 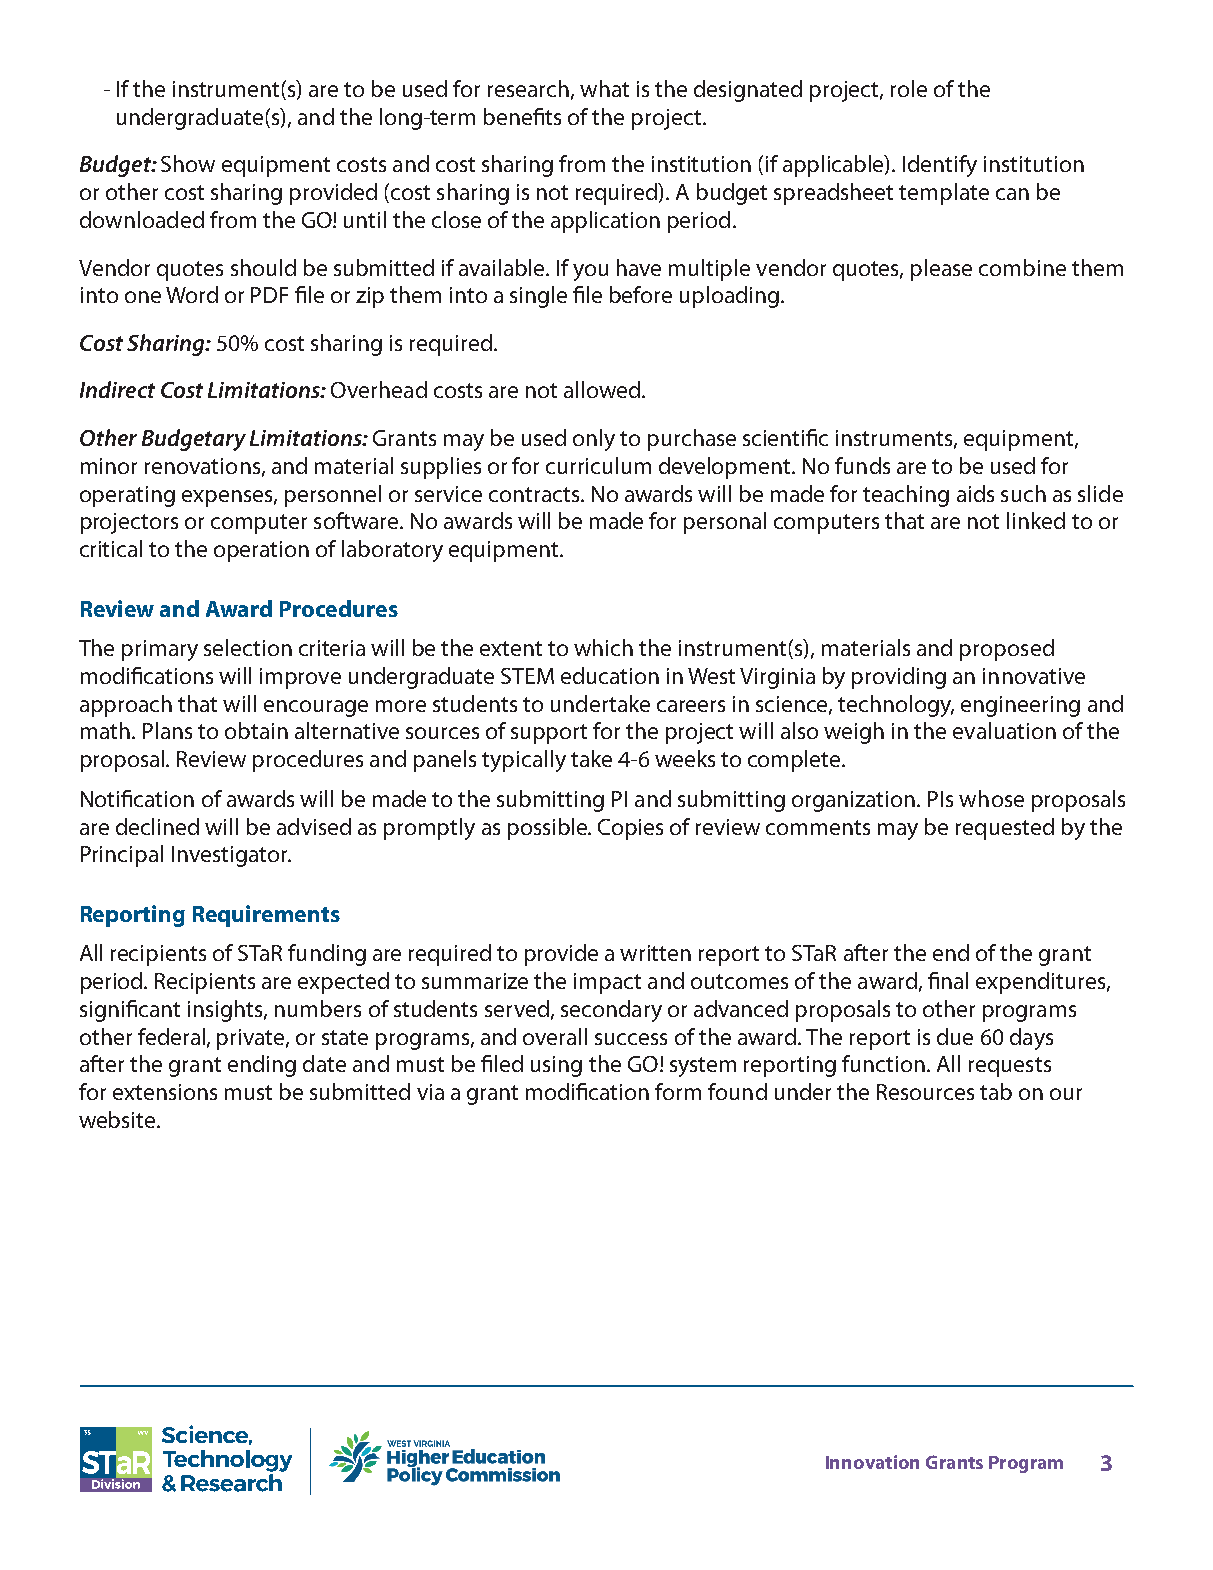 What do you see at coordinates (996, 1091) in the document?
I see `tab` at bounding box center [996, 1091].
